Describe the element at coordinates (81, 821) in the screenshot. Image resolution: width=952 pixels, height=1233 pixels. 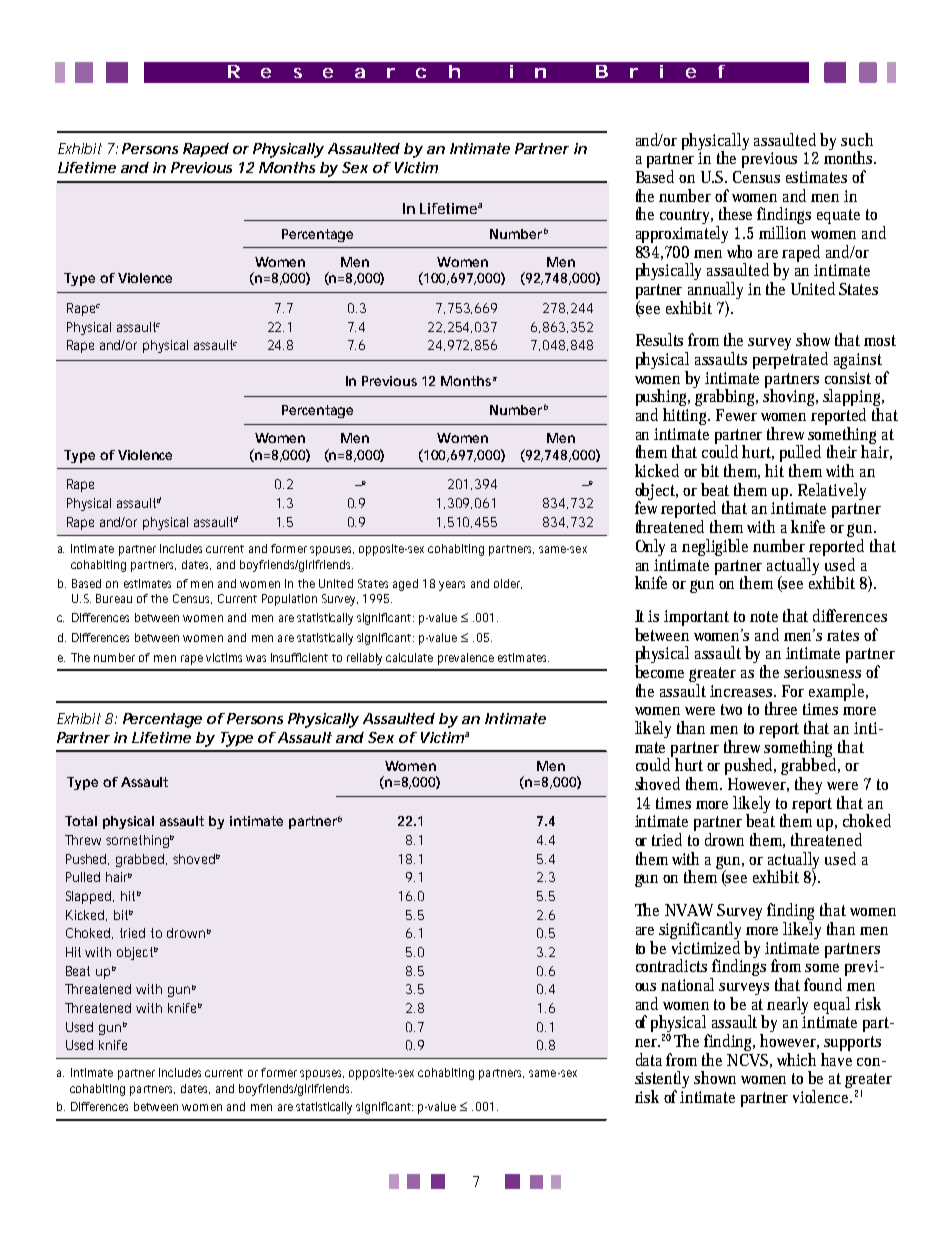
I see `Total` at that location.
